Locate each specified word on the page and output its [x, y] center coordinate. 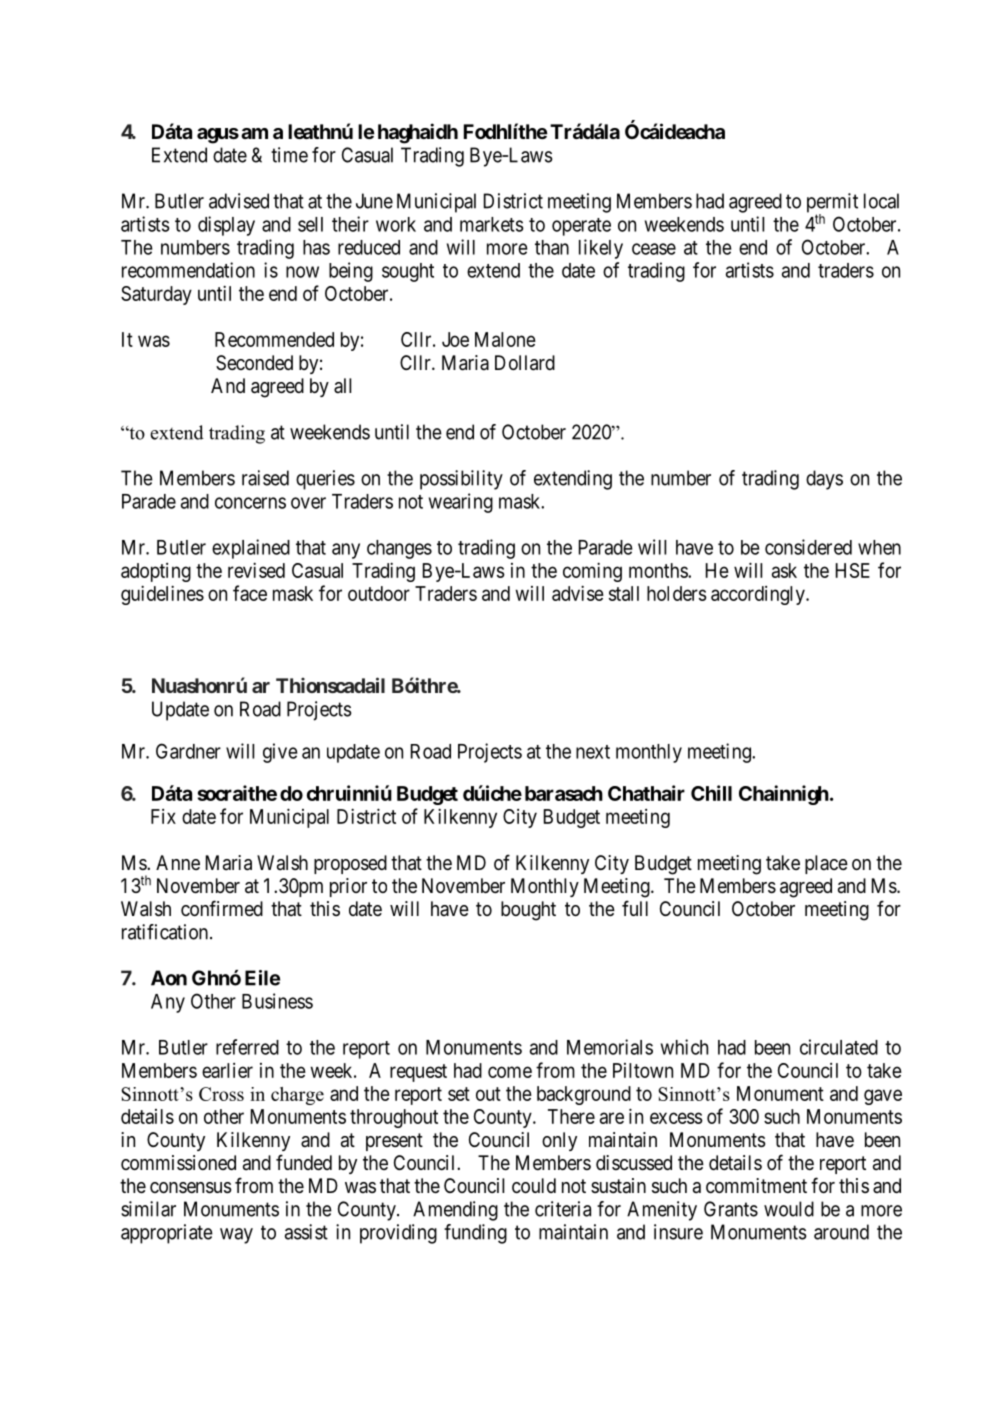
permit [832, 204]
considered [808, 547]
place [826, 864]
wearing [461, 503]
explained [251, 549]
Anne [178, 862]
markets [492, 224]
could [534, 1185]
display [226, 226]
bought [528, 911]
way [236, 1236]
